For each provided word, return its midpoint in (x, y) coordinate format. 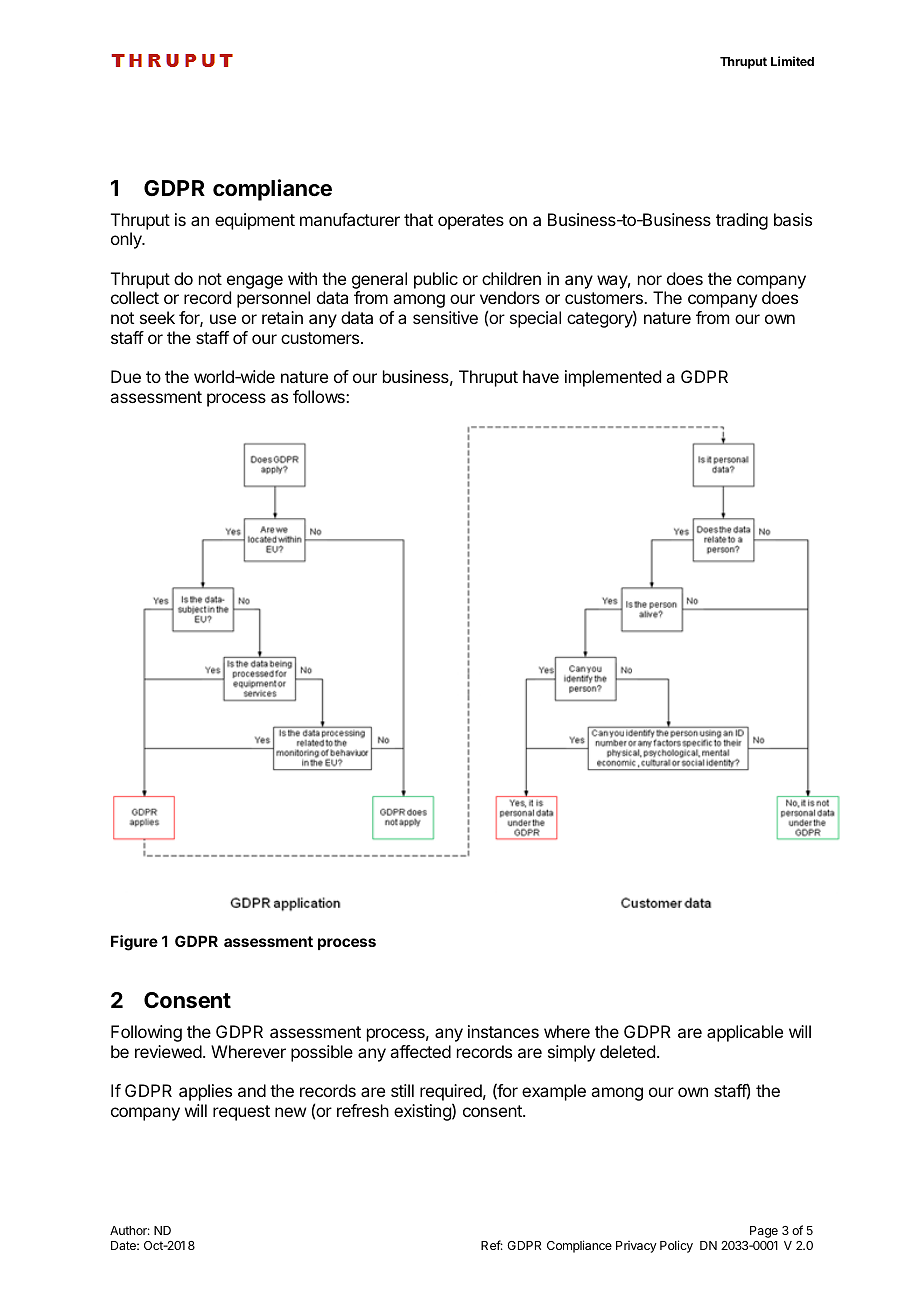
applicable (745, 1033)
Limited (792, 61)
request (241, 1113)
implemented (613, 378)
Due (126, 376)
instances (503, 1031)
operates (471, 222)
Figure (134, 943)
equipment (255, 221)
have (541, 376)
